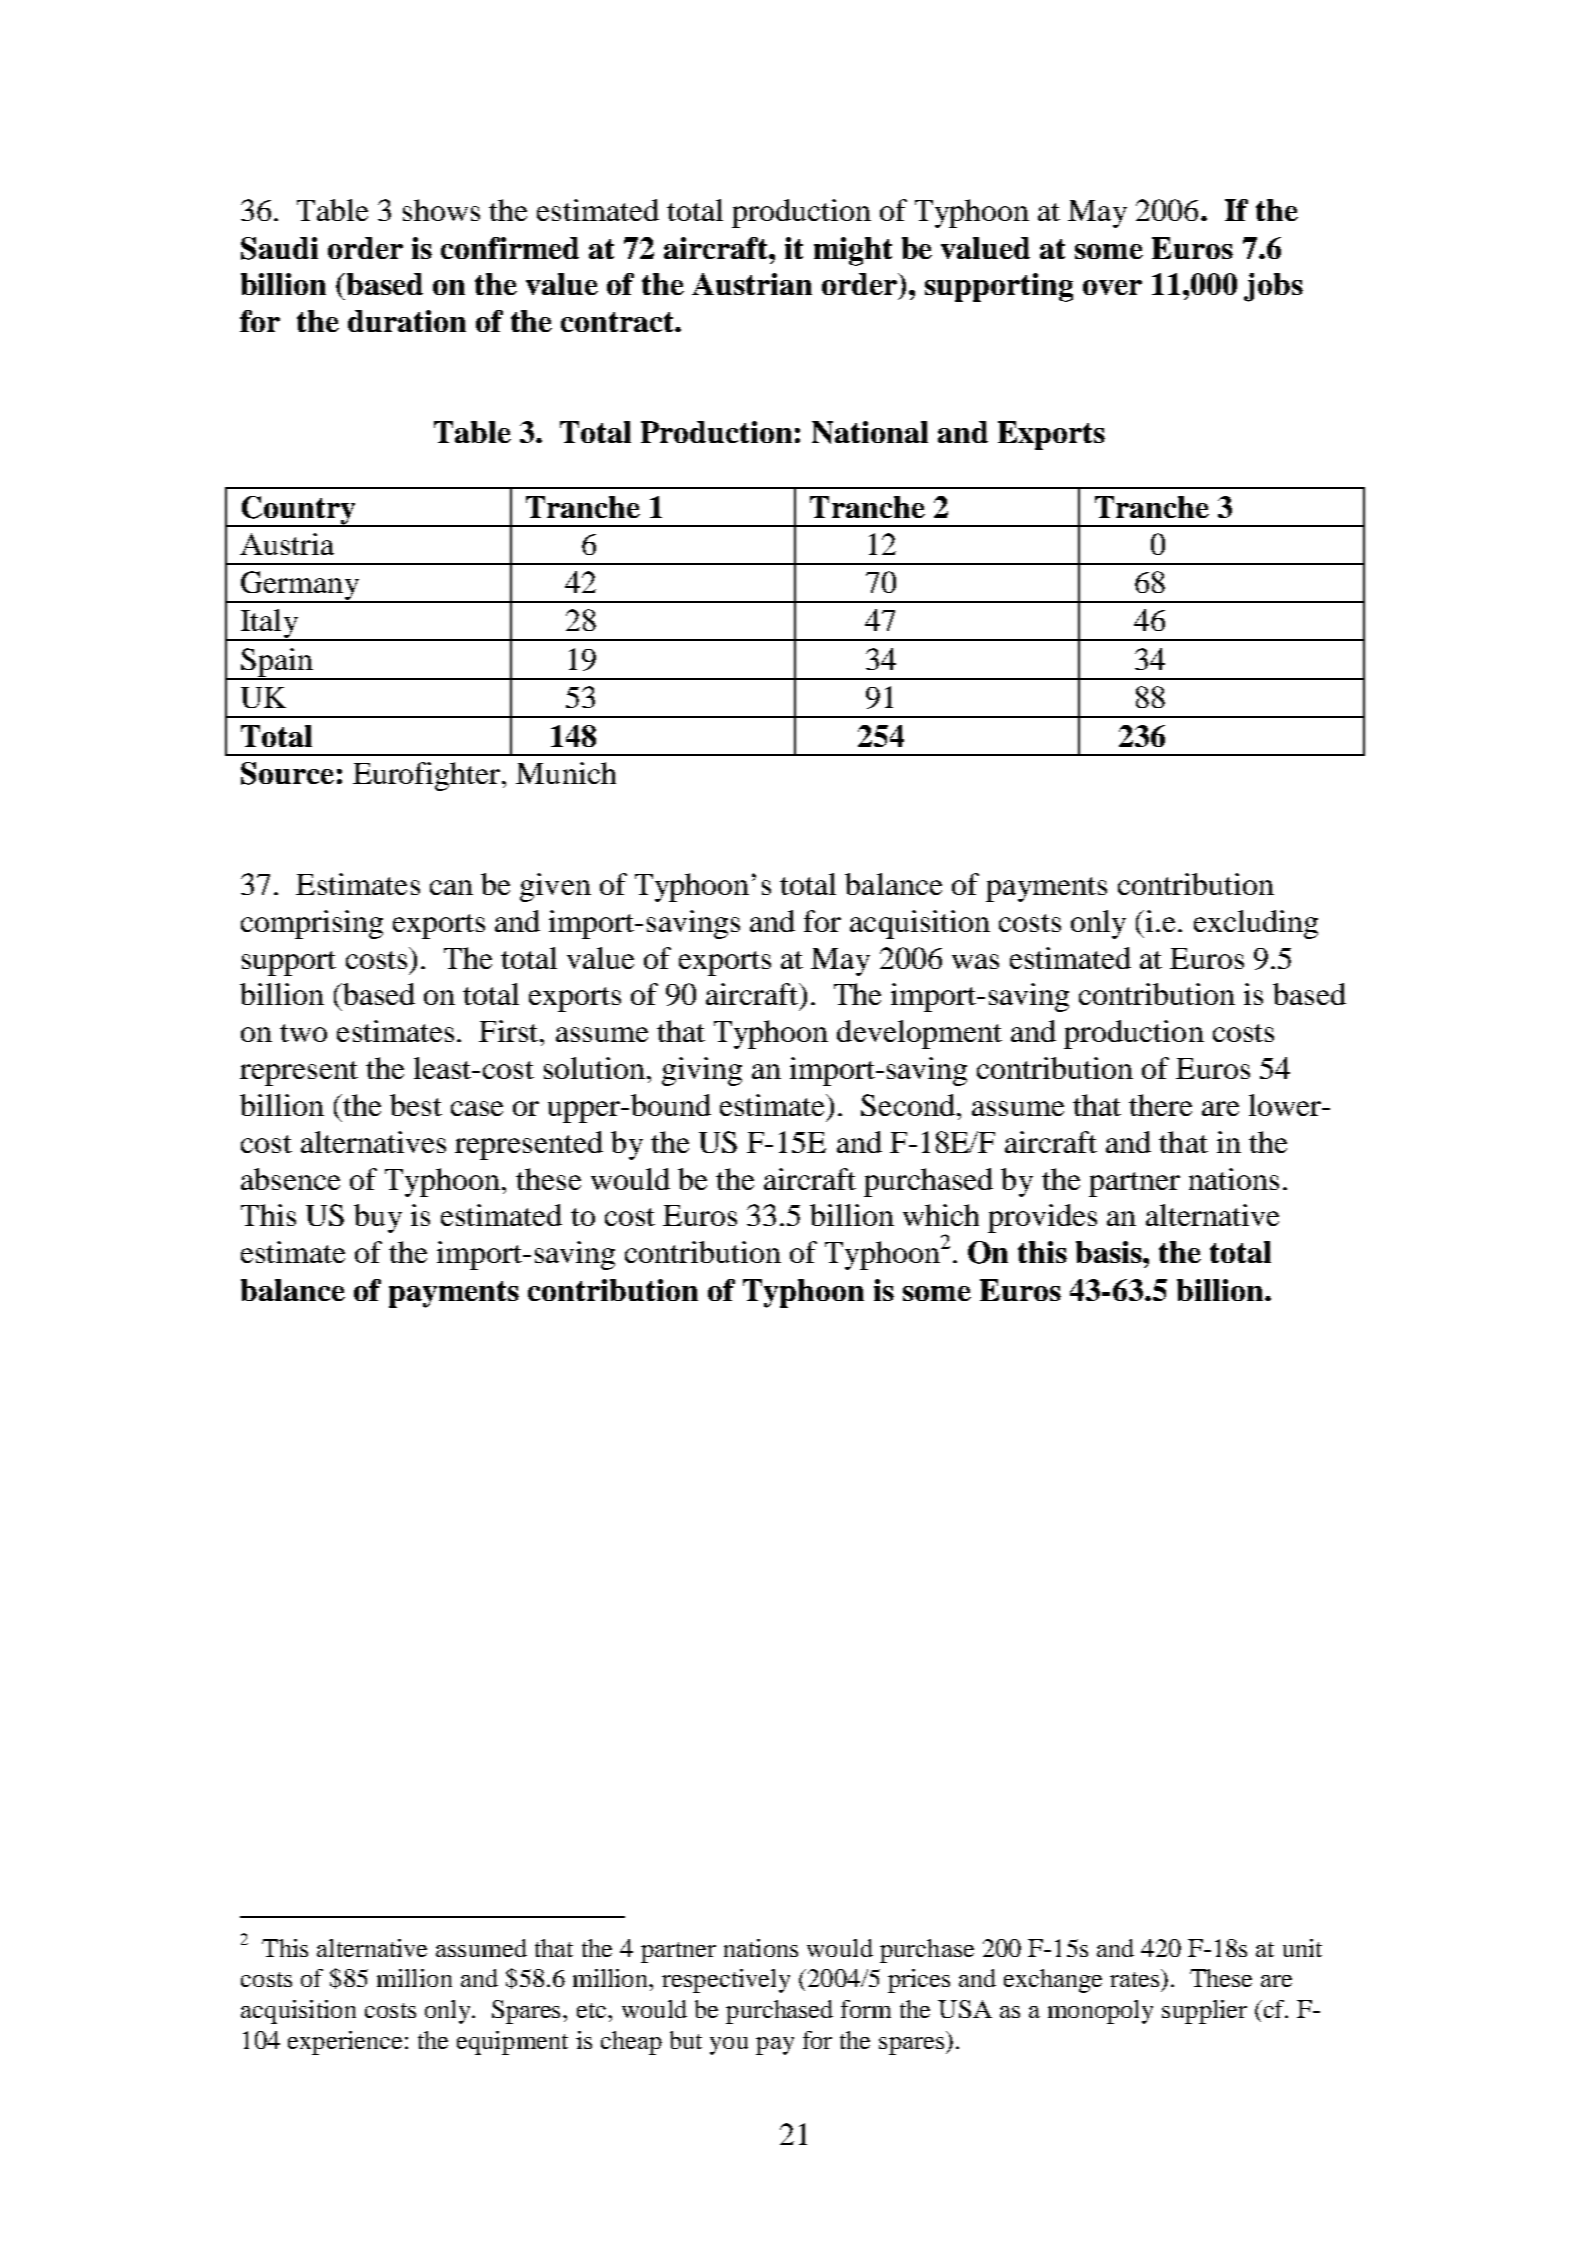 The height and width of the page is (2248, 1589). What do you see at coordinates (512, 2043) in the page?
I see `equipment` at bounding box center [512, 2043].
